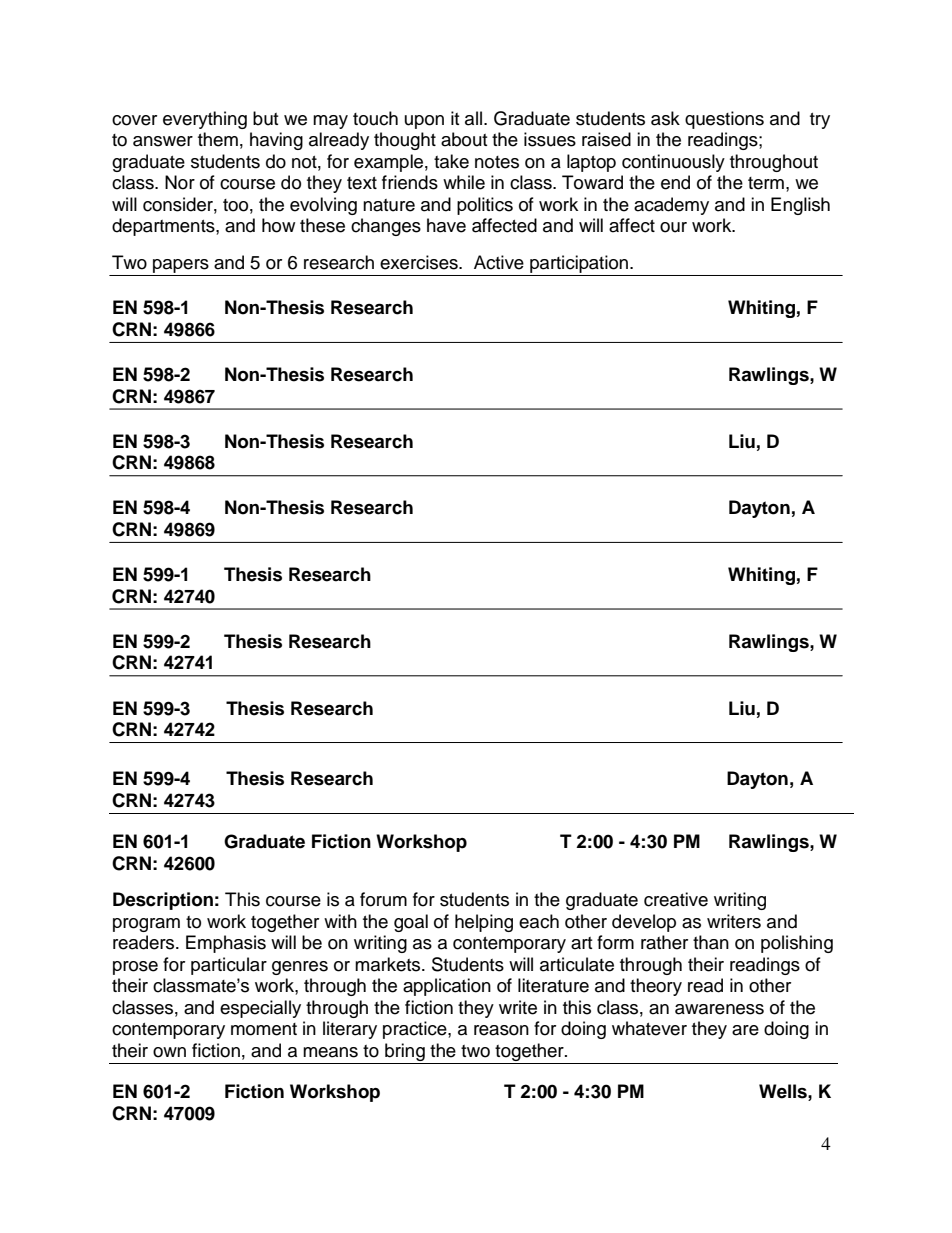  What do you see at coordinates (264, 1029) in the page?
I see `moment` at bounding box center [264, 1029].
